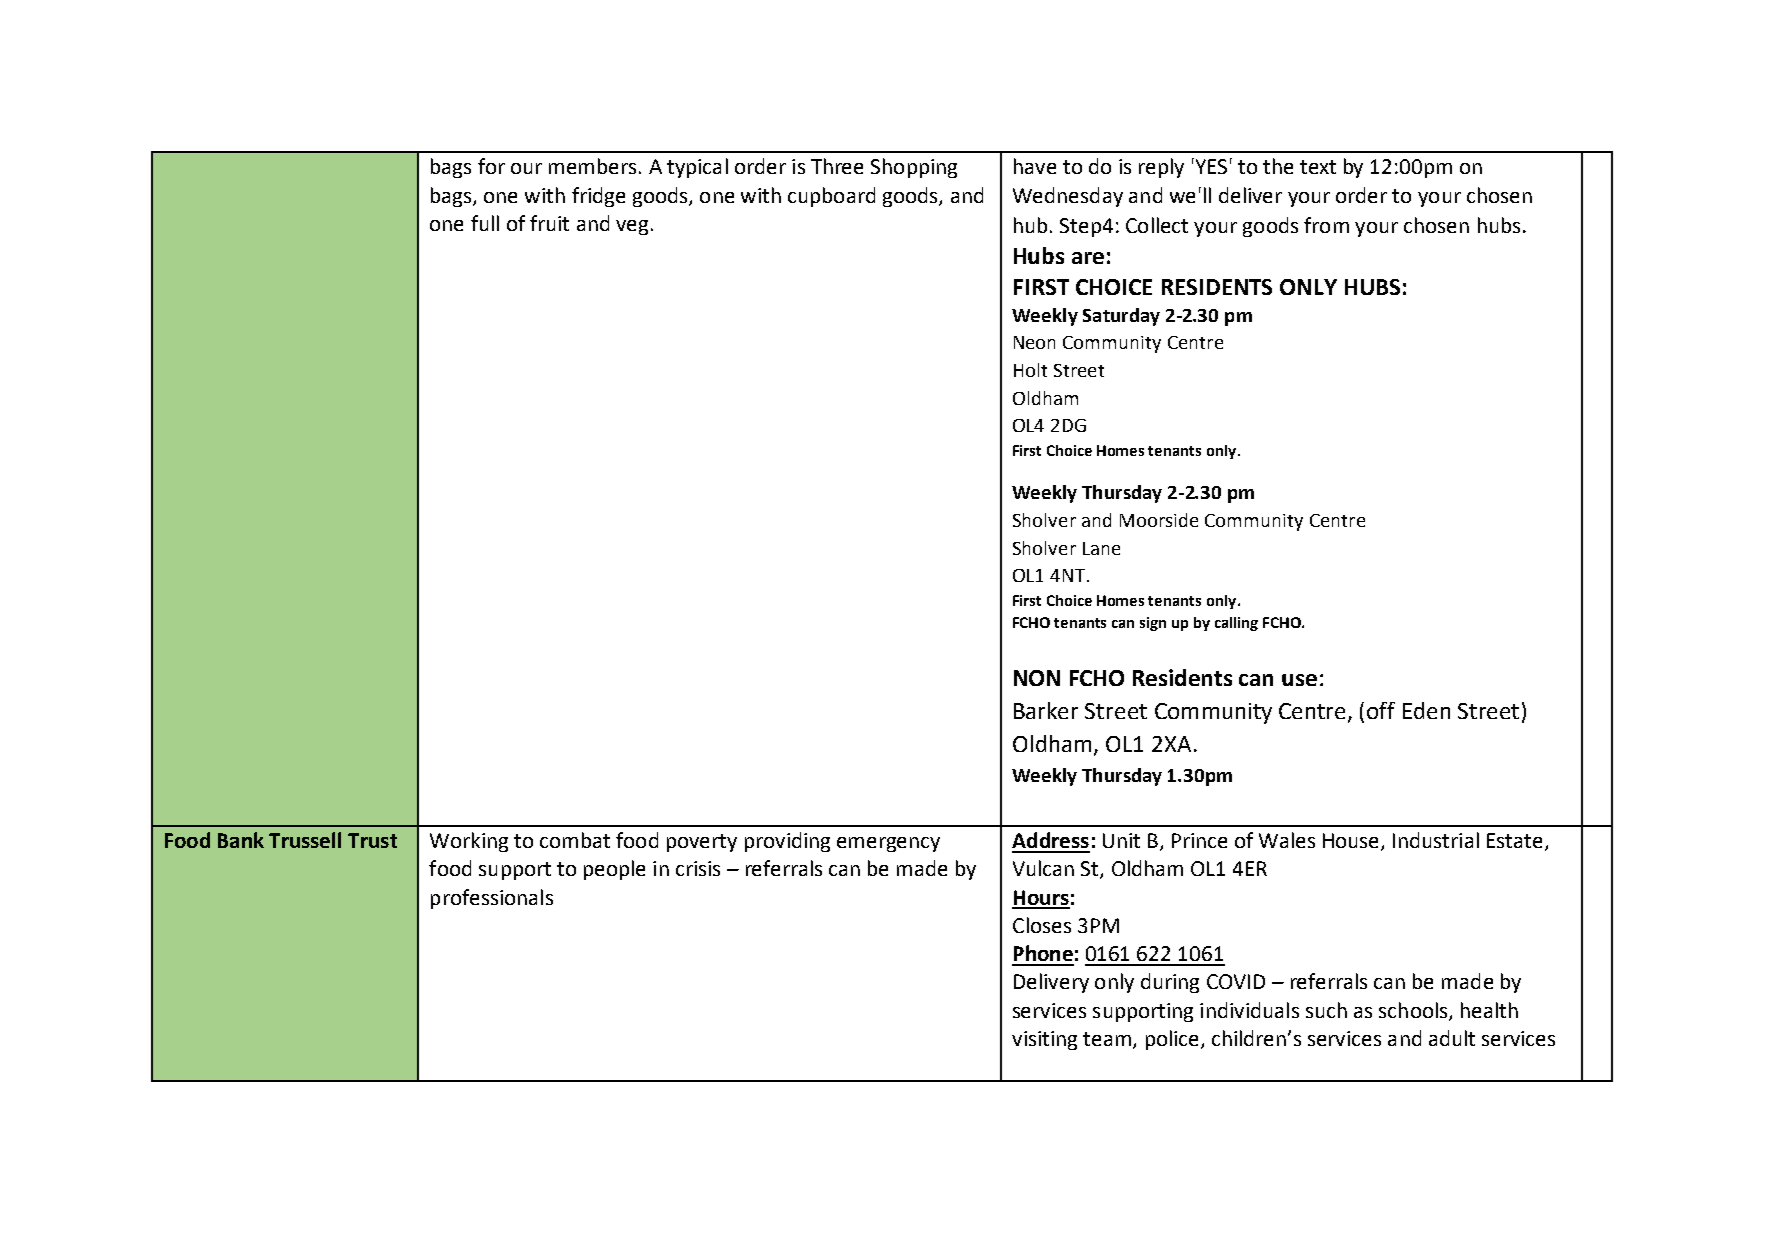  Describe the element at coordinates (1044, 1040) in the screenshot. I see `visiting` at that location.
